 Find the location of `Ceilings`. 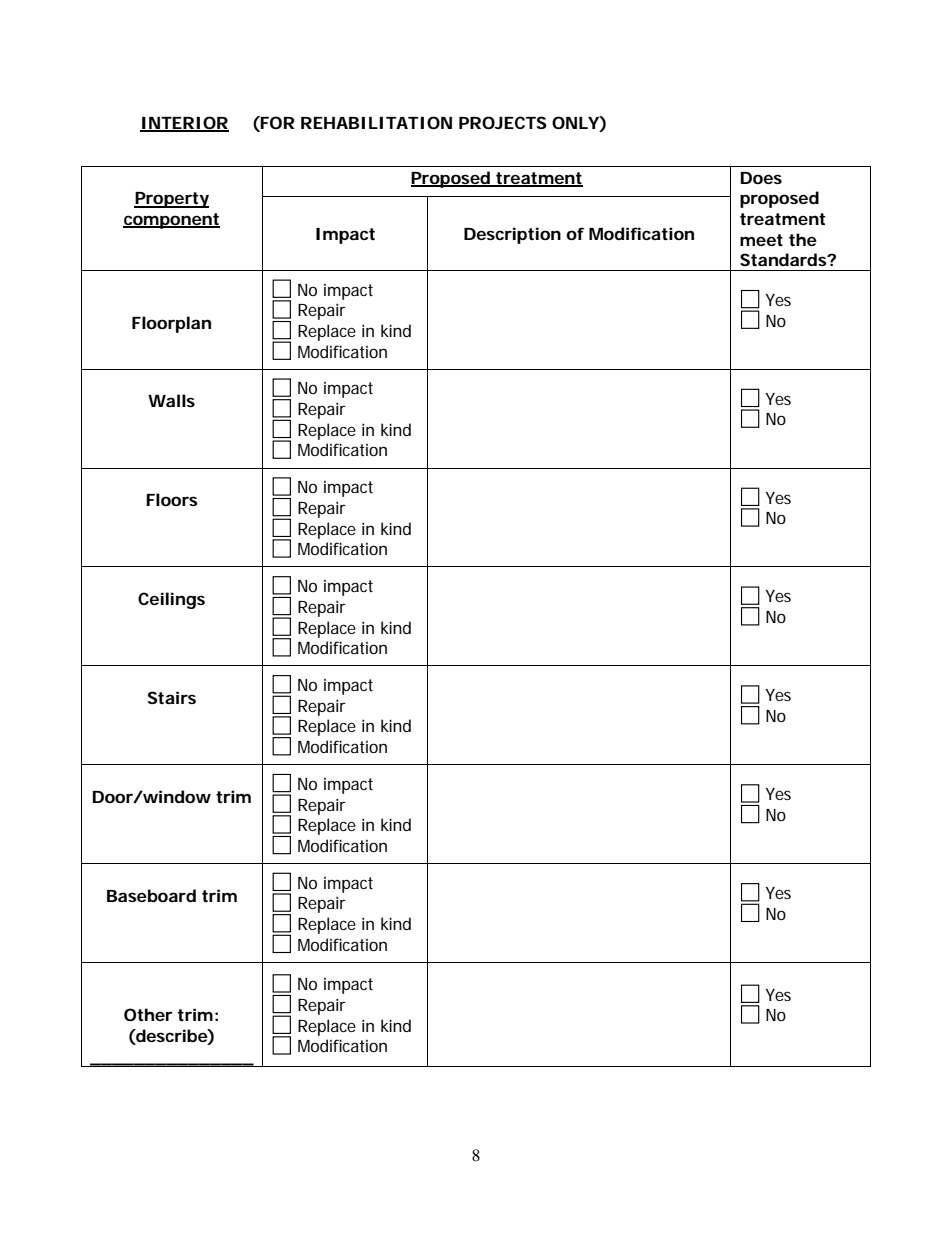

Ceilings is located at coordinates (171, 600).
